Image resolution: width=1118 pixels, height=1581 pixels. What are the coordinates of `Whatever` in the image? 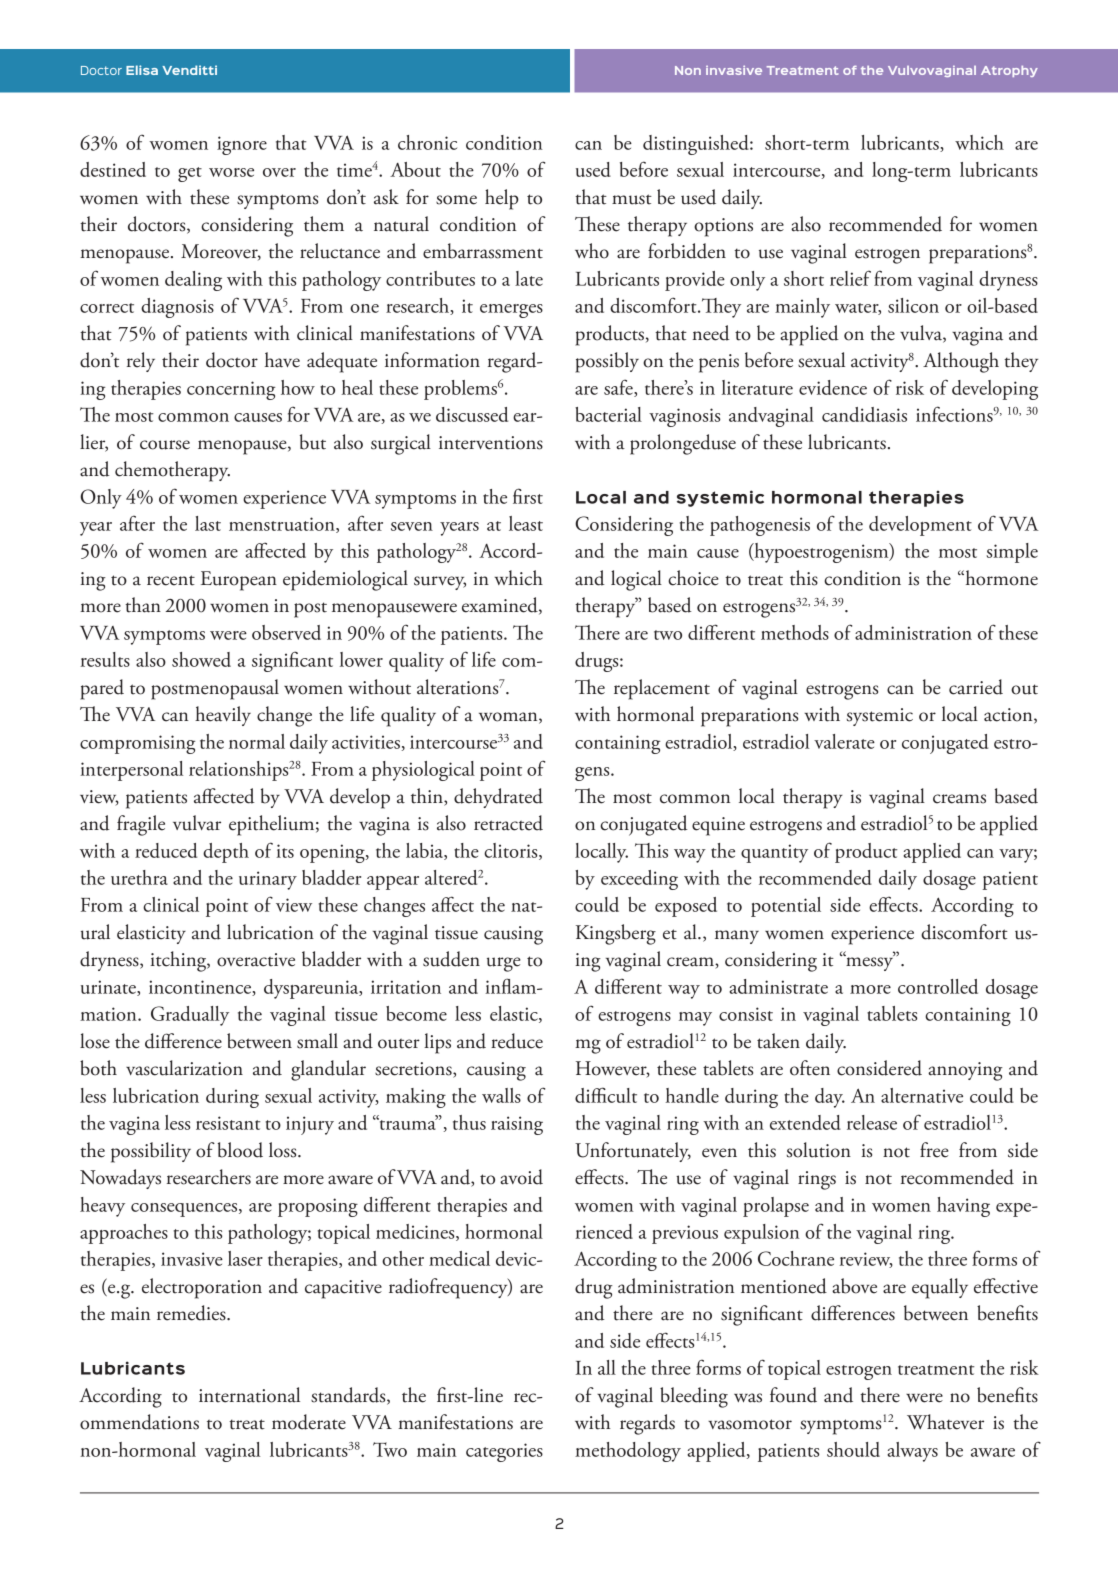 It's located at (945, 1422).
